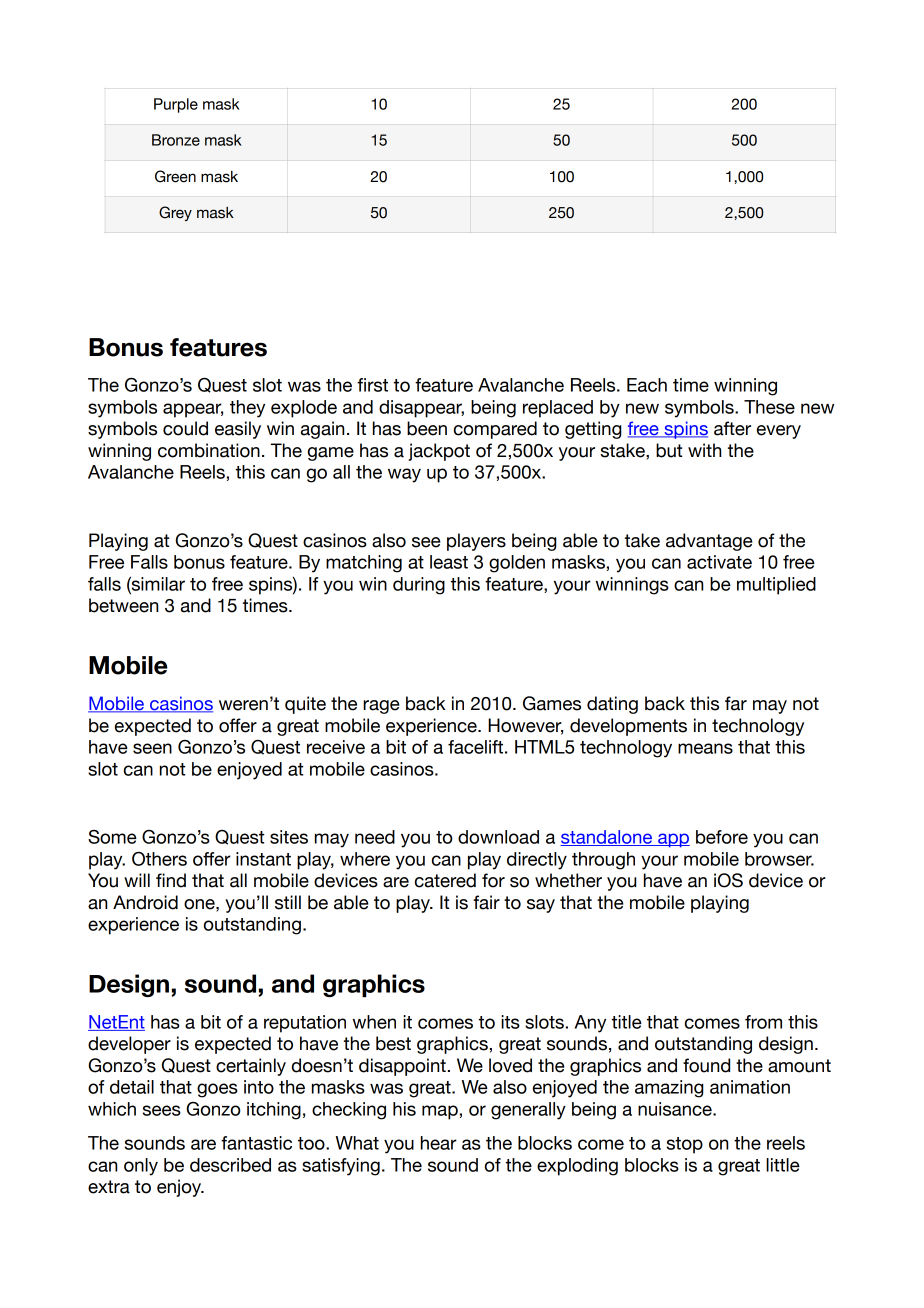  What do you see at coordinates (439, 1143) in the document?
I see `hear` at bounding box center [439, 1143].
